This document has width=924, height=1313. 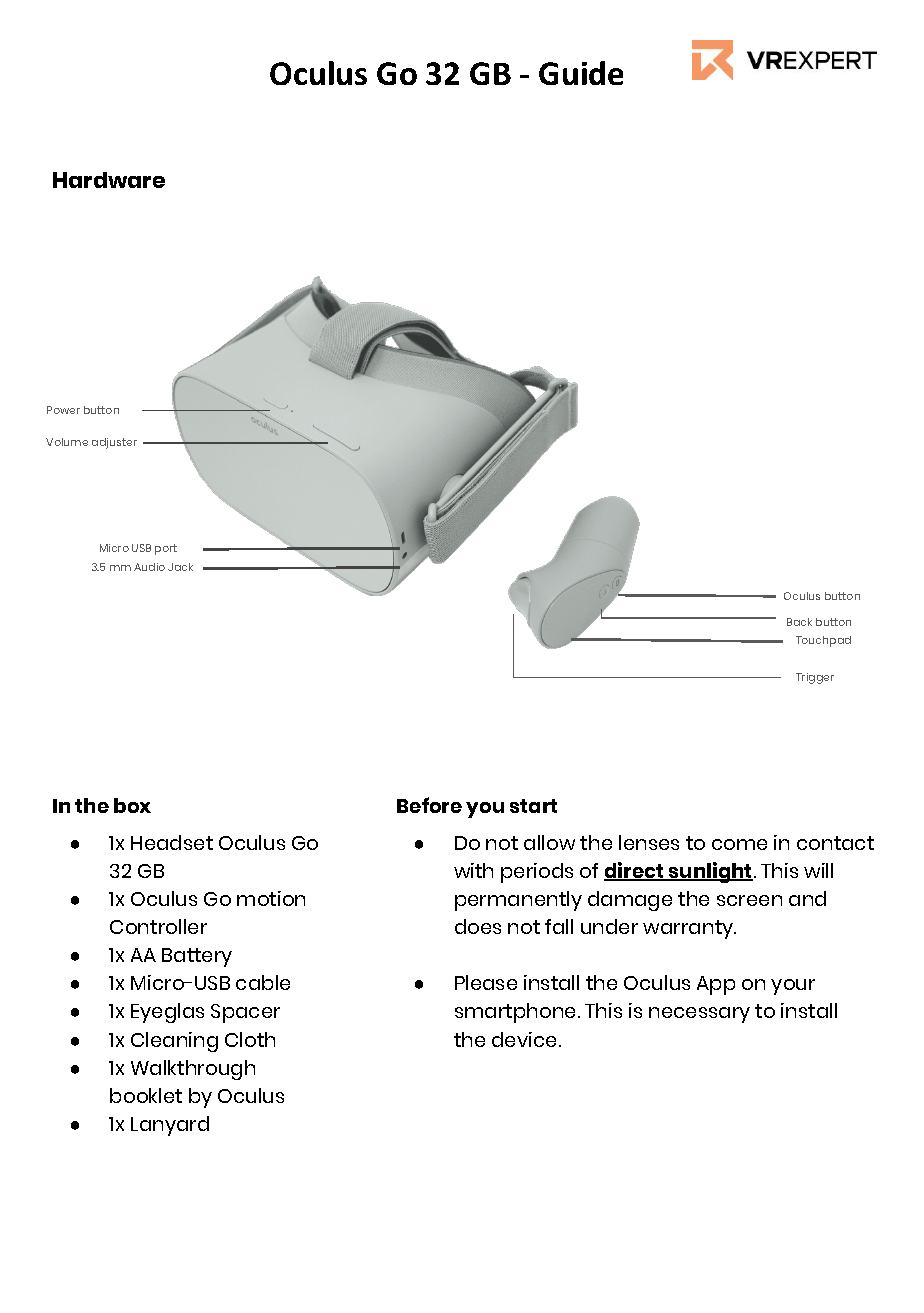 I want to click on come, so click(x=739, y=844).
